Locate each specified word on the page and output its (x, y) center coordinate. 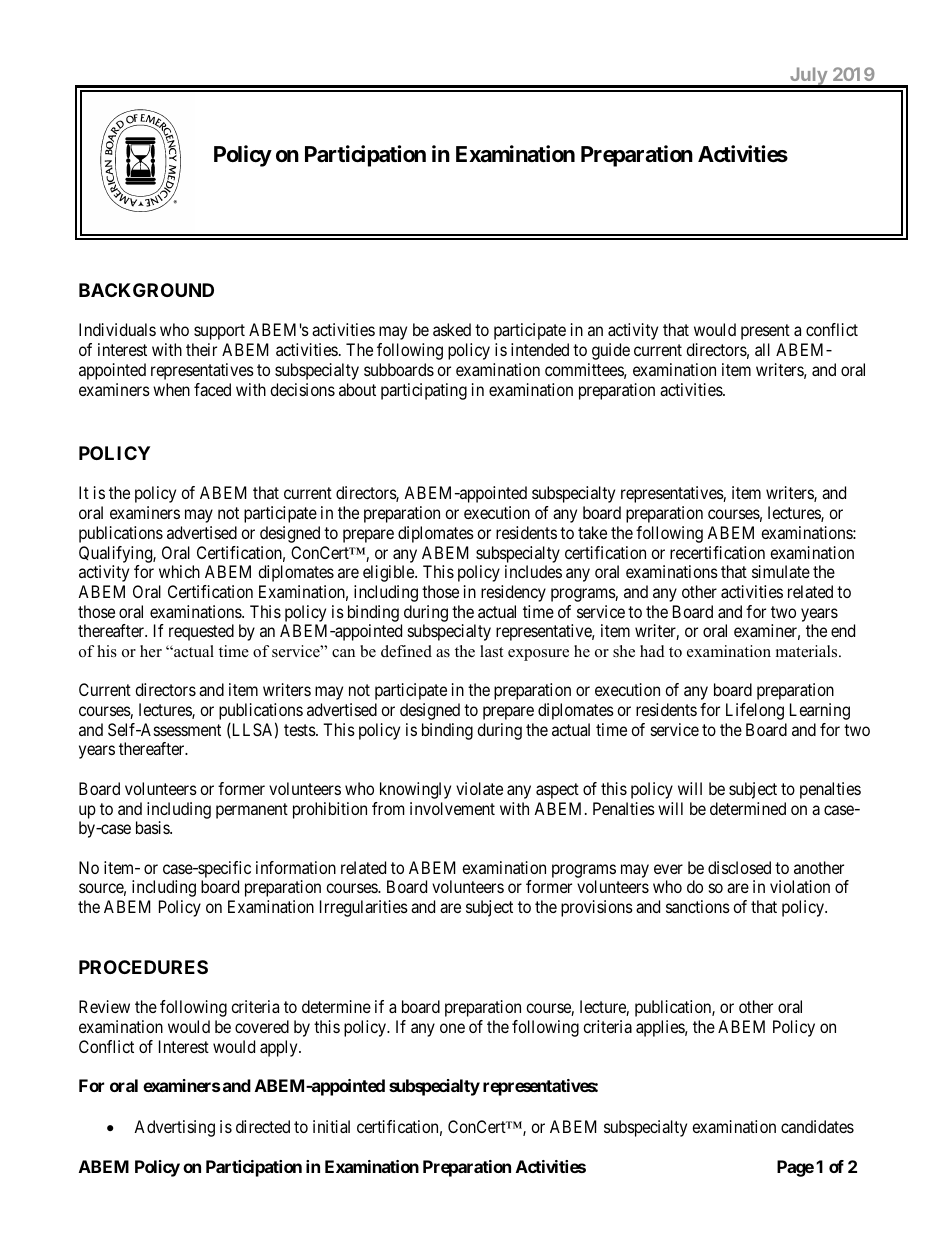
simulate (781, 571)
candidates (817, 1126)
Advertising (174, 1128)
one (452, 1028)
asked (452, 329)
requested (201, 632)
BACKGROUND (146, 290)
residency (513, 593)
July (809, 77)
